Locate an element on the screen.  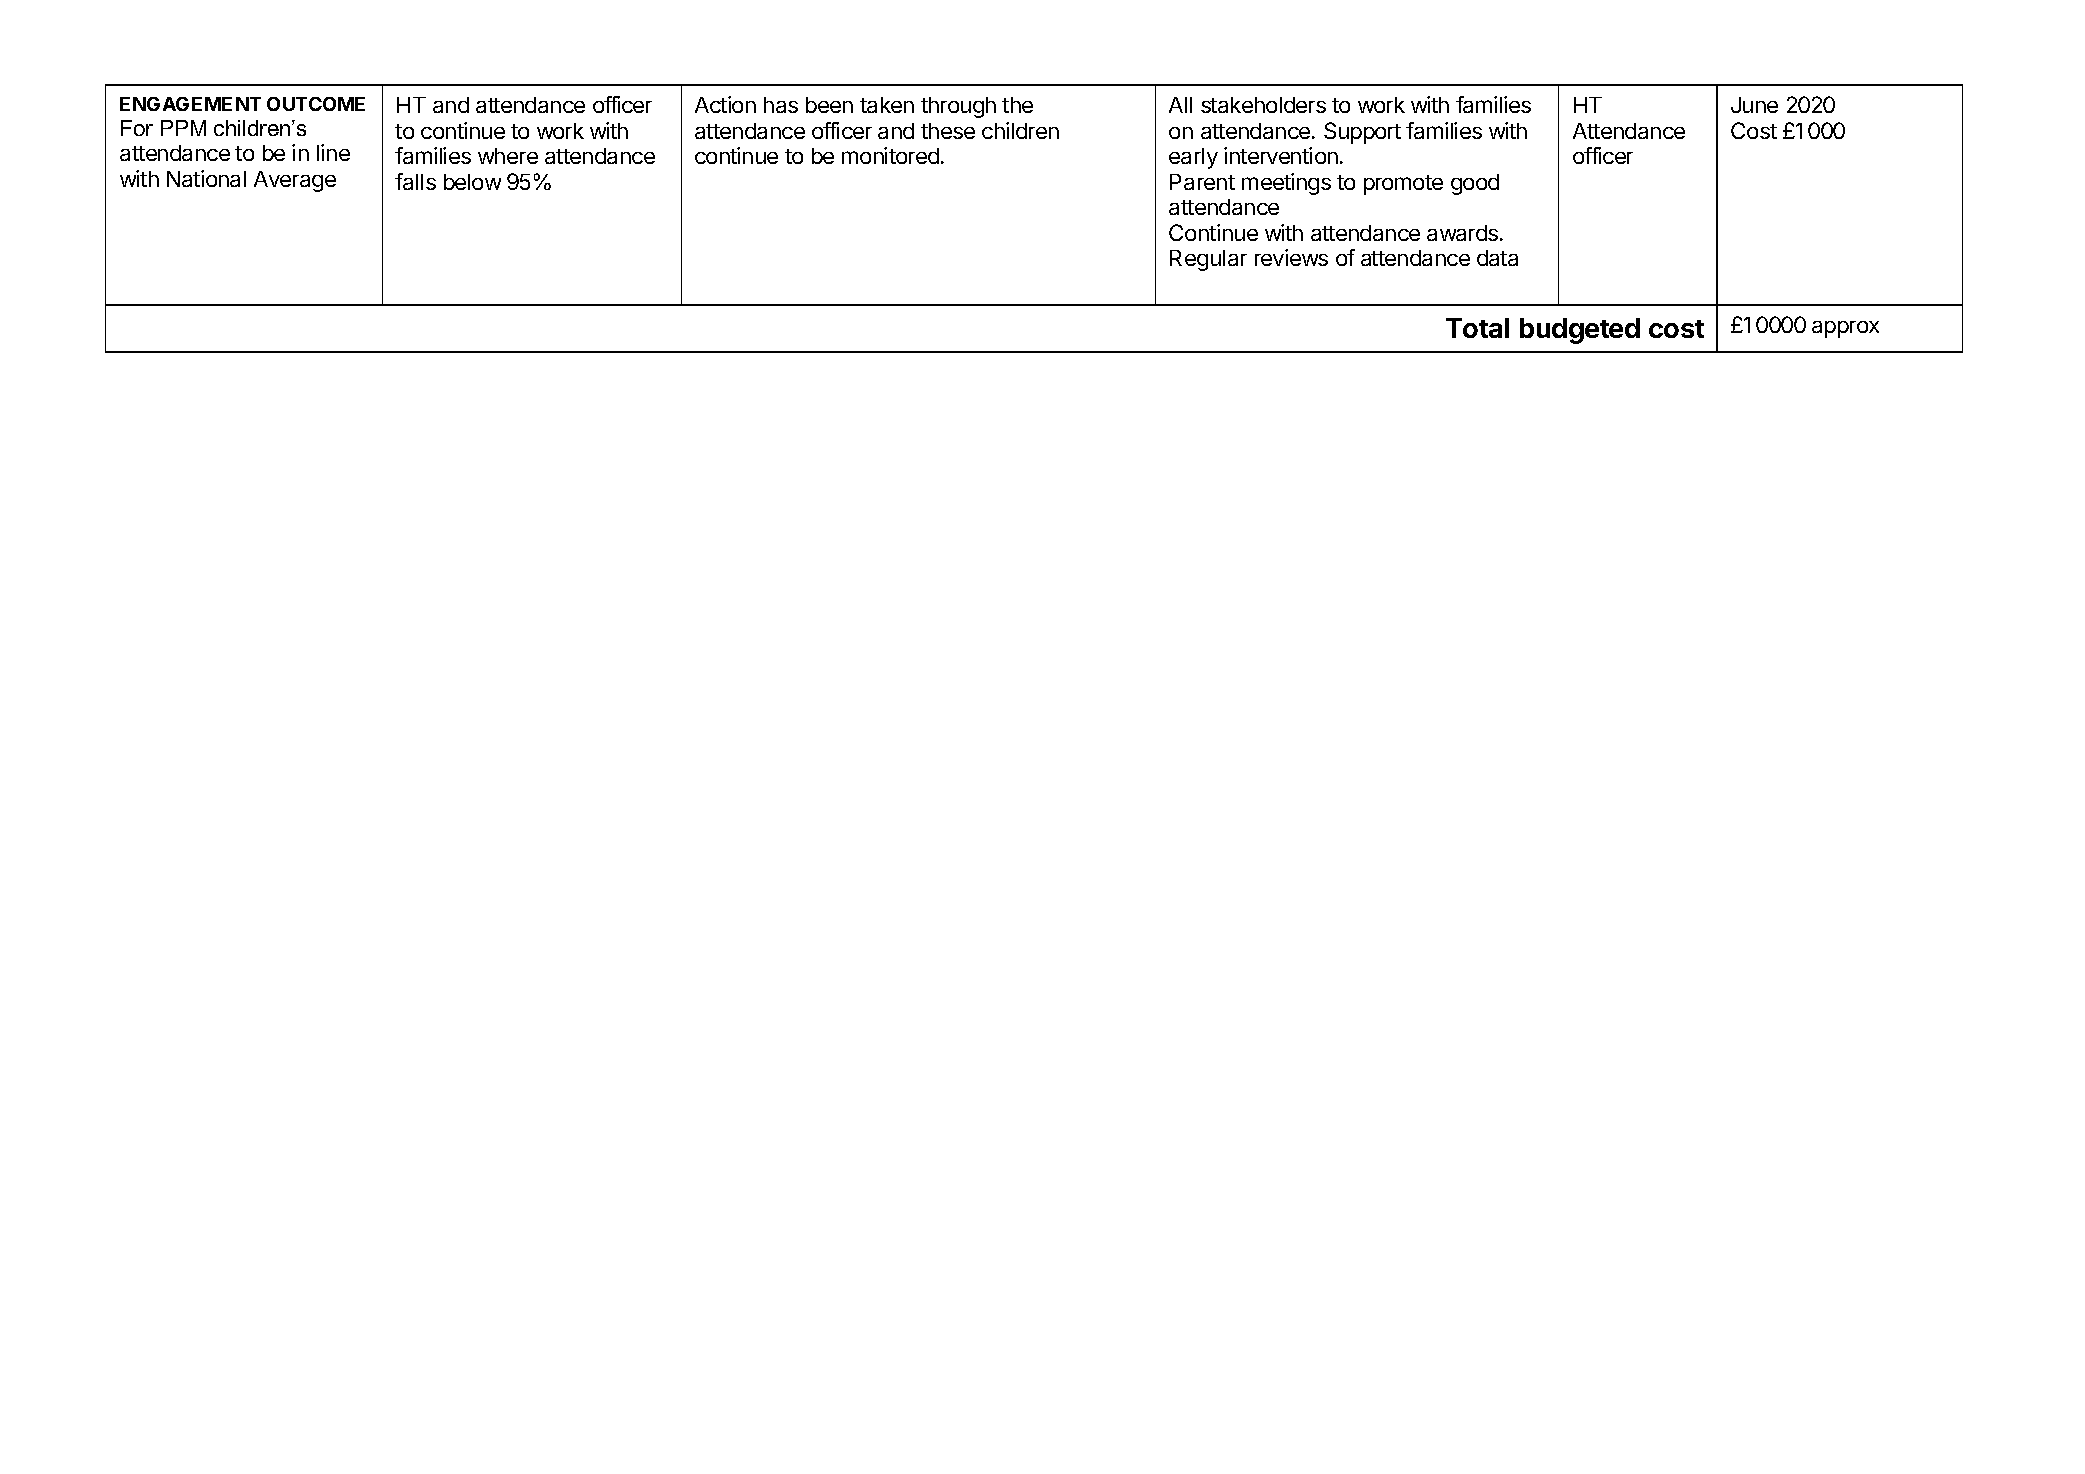
approx is located at coordinates (1845, 329).
